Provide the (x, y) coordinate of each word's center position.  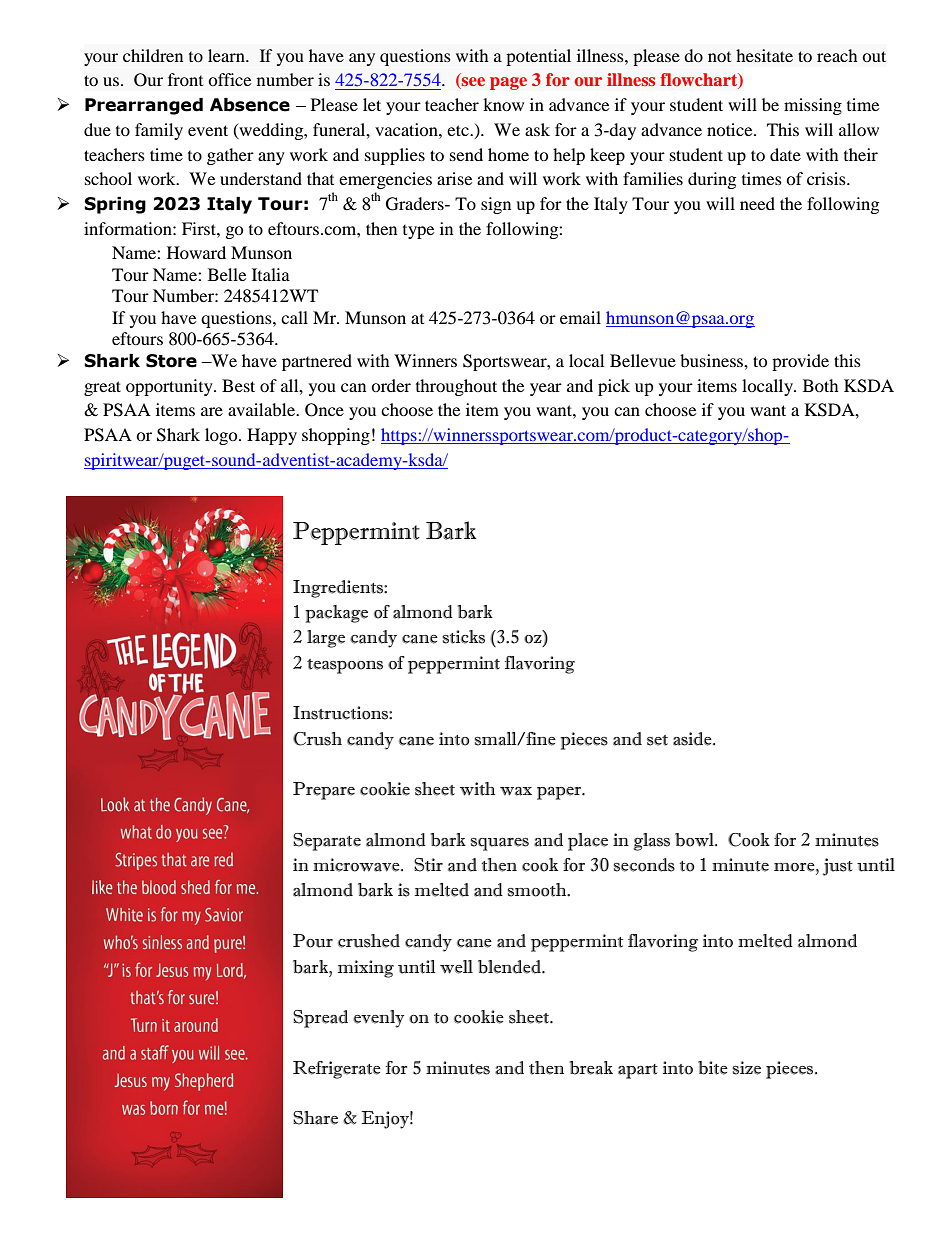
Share (315, 1118)
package (336, 614)
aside (693, 739)
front (185, 79)
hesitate (764, 55)
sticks (463, 637)
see (472, 83)
